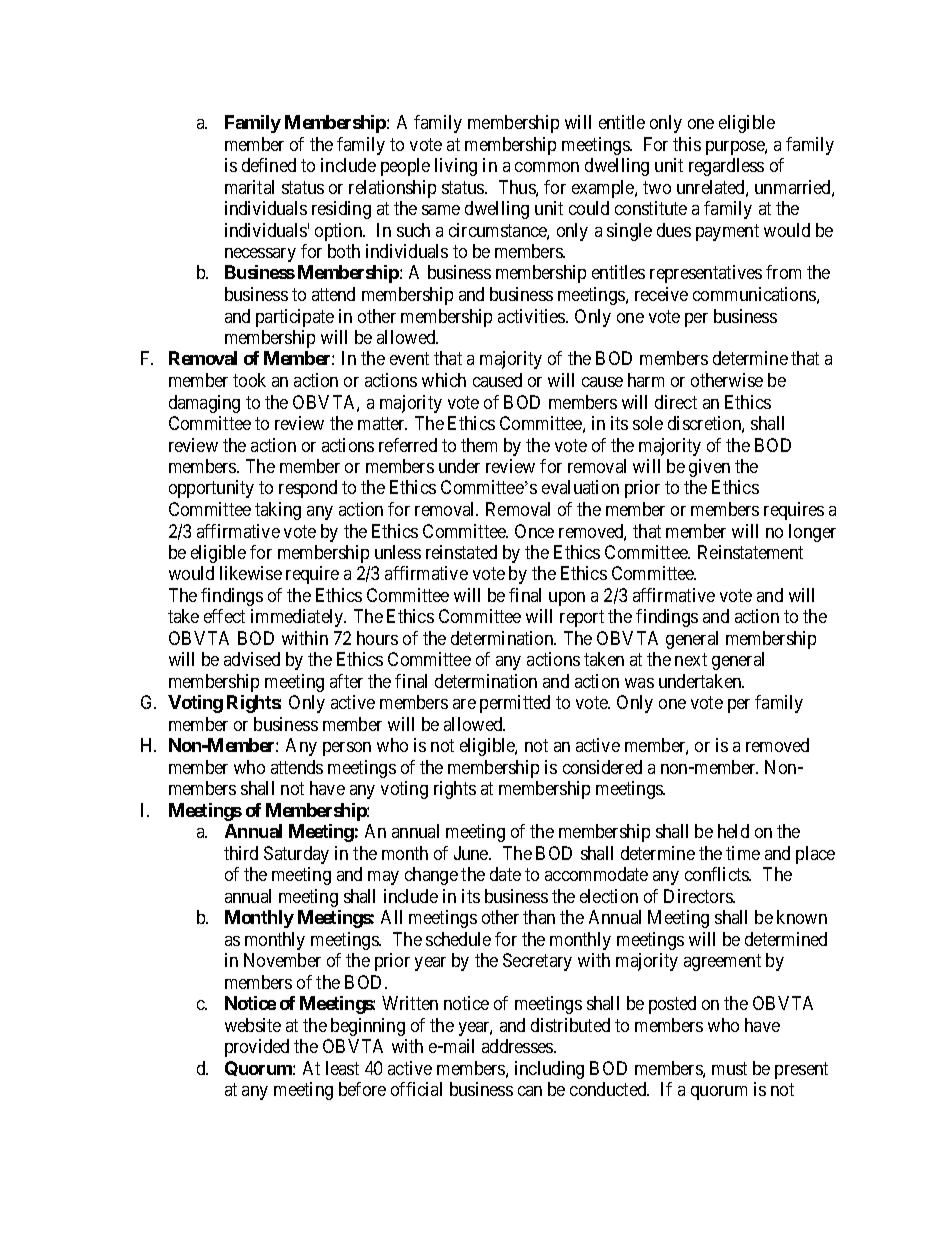 The image size is (952, 1233). What do you see at coordinates (726, 167) in the screenshot?
I see `regardless` at bounding box center [726, 167].
